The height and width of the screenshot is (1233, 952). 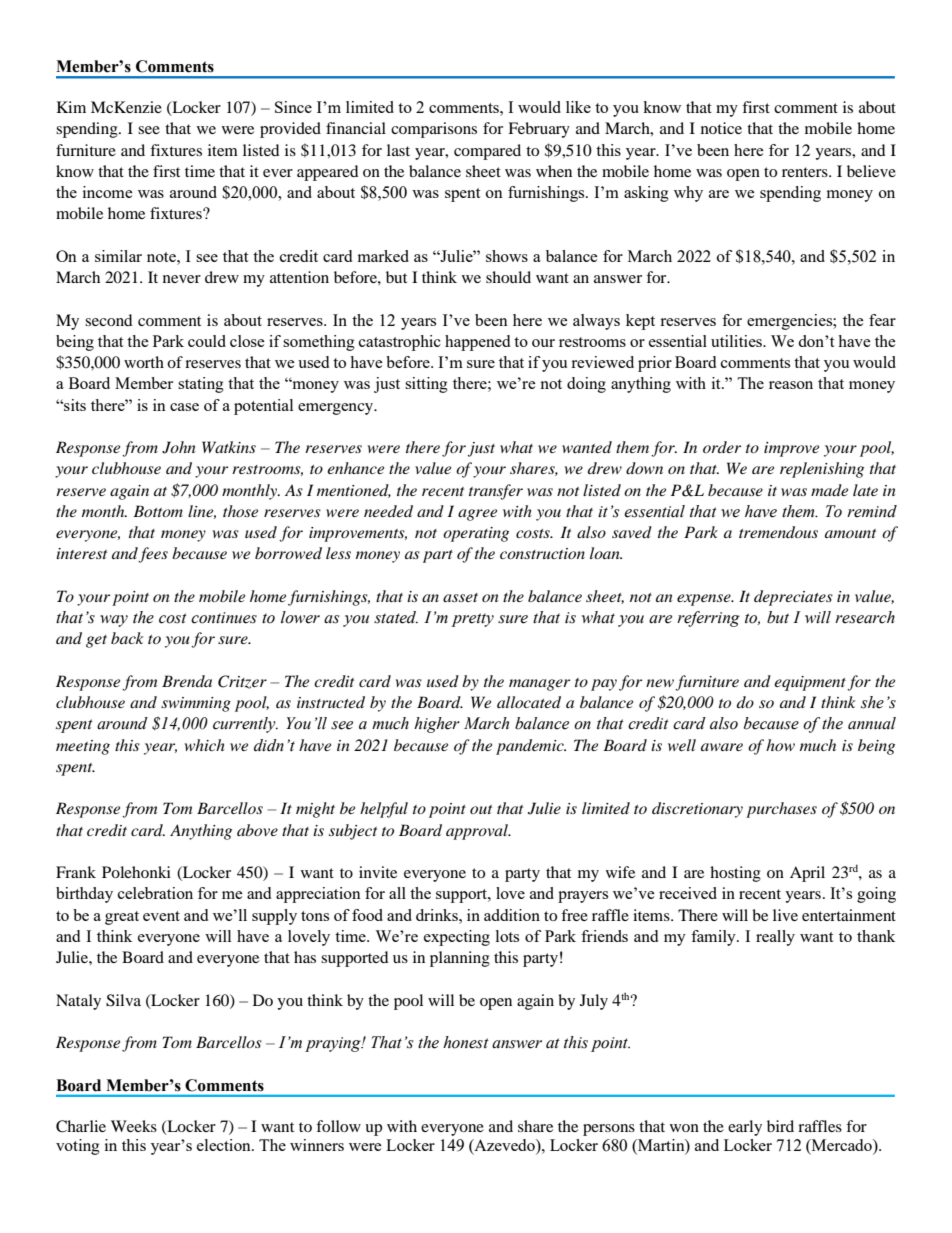 What do you see at coordinates (108, 192) in the screenshot?
I see `income` at bounding box center [108, 192].
